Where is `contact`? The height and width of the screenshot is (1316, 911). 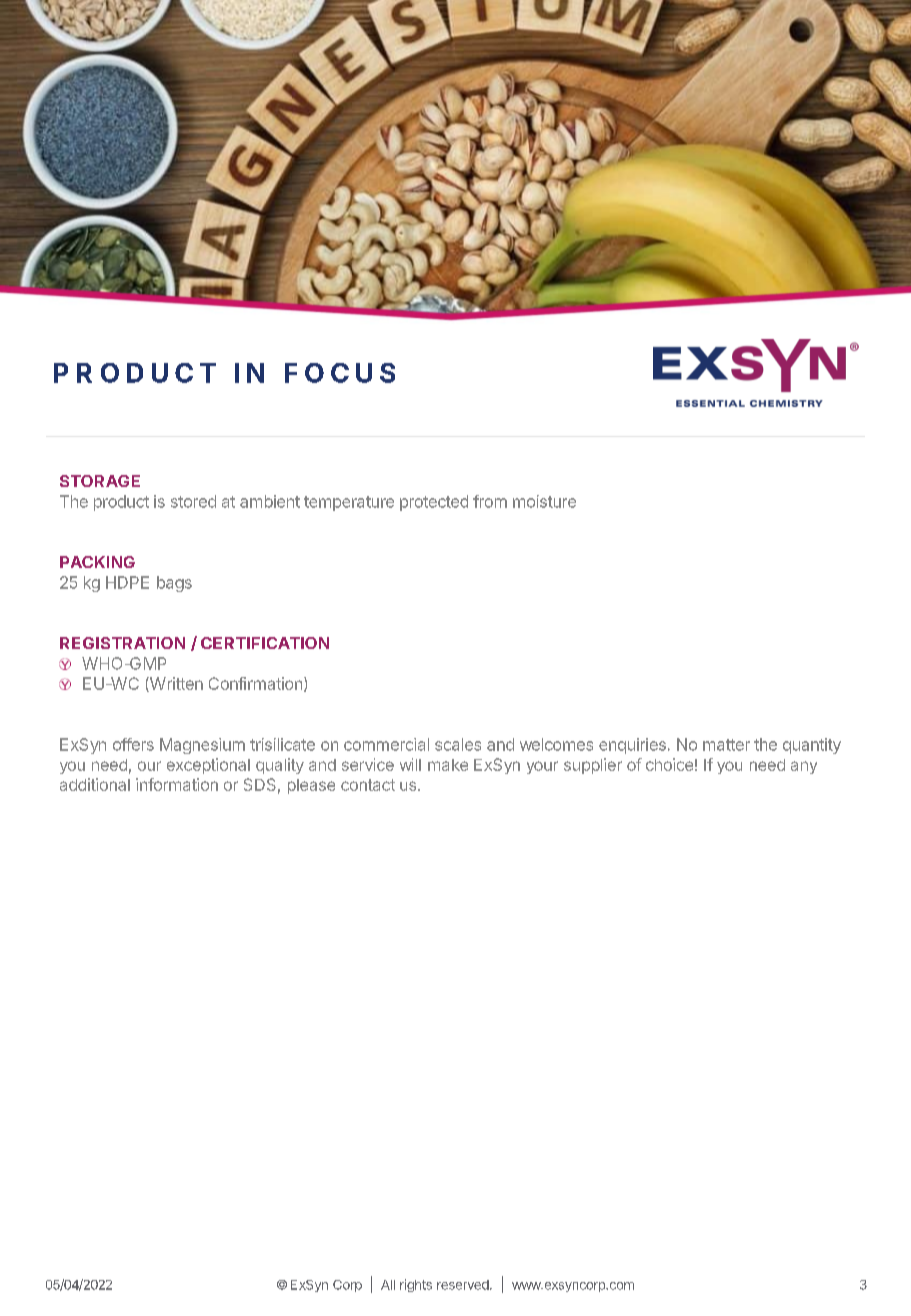
contact is located at coordinates (368, 785).
